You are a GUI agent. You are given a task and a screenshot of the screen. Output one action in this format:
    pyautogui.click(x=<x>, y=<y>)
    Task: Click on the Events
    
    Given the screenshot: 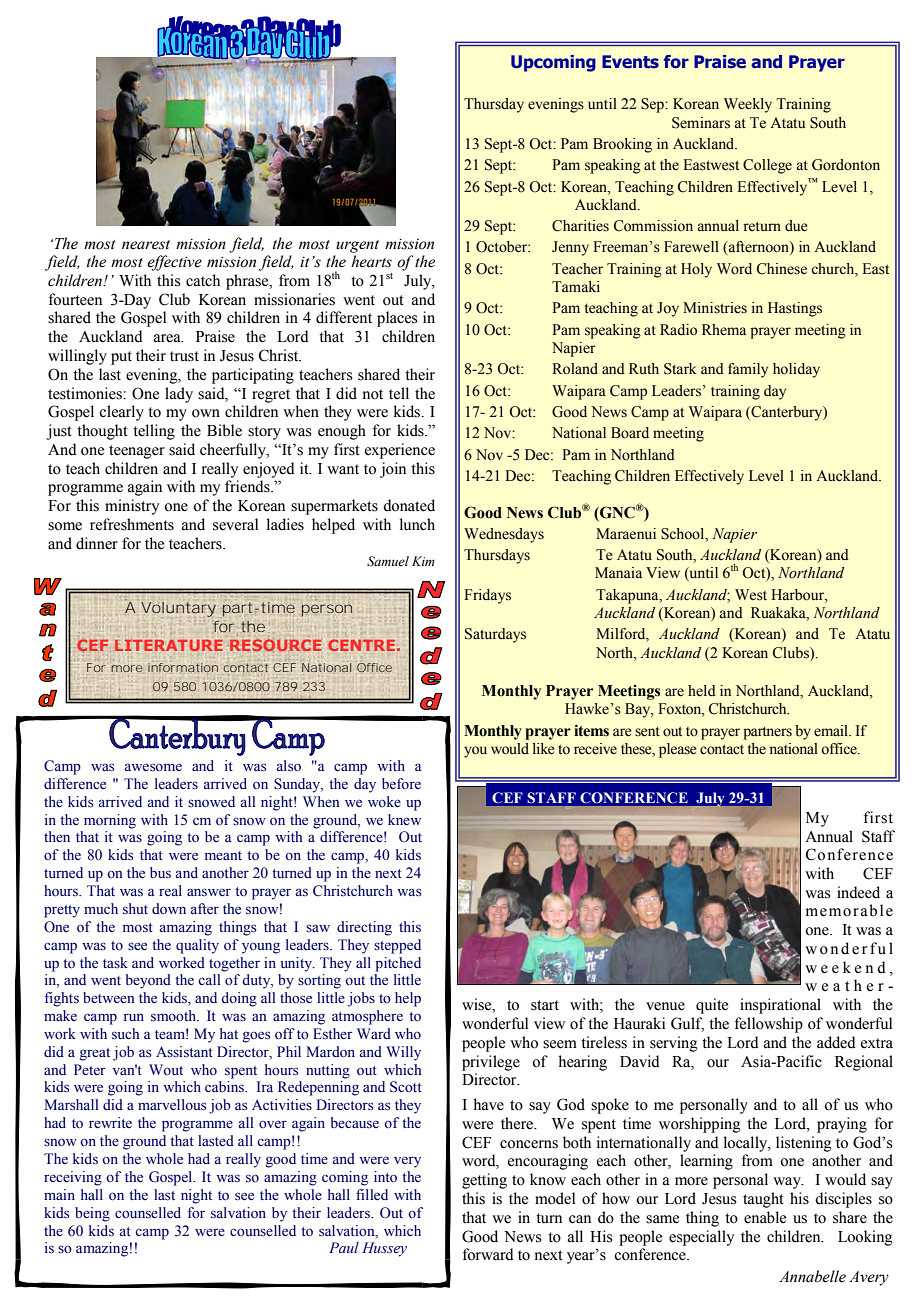 What is the action you would take?
    pyautogui.click(x=630, y=62)
